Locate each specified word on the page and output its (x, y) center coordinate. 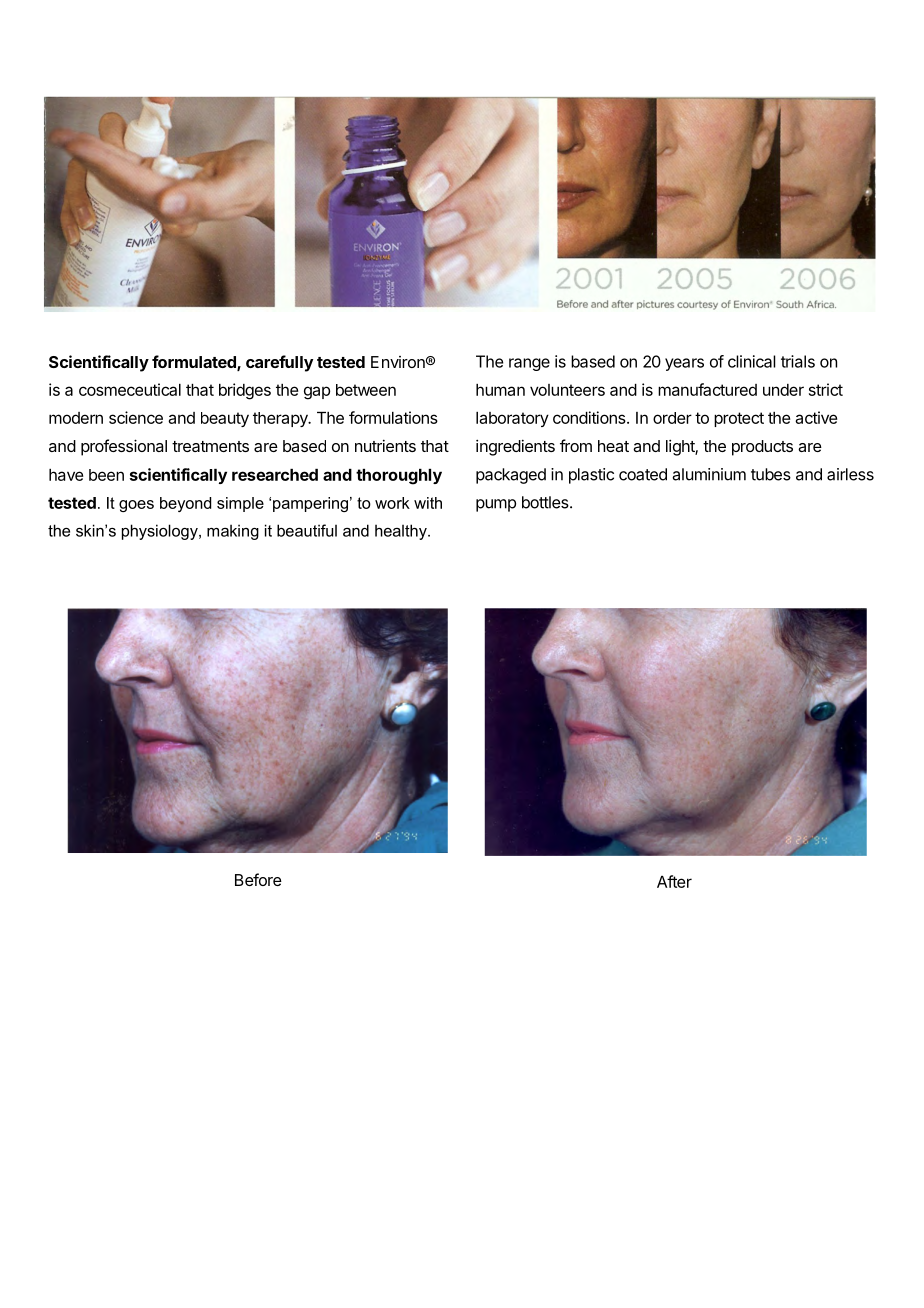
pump (496, 505)
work (392, 503)
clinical (752, 361)
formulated (195, 363)
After (674, 881)
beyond (185, 504)
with (428, 503)
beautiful (307, 530)
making (233, 532)
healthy (402, 532)
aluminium (709, 474)
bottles (546, 502)
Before (258, 879)
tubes (771, 474)
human (500, 390)
